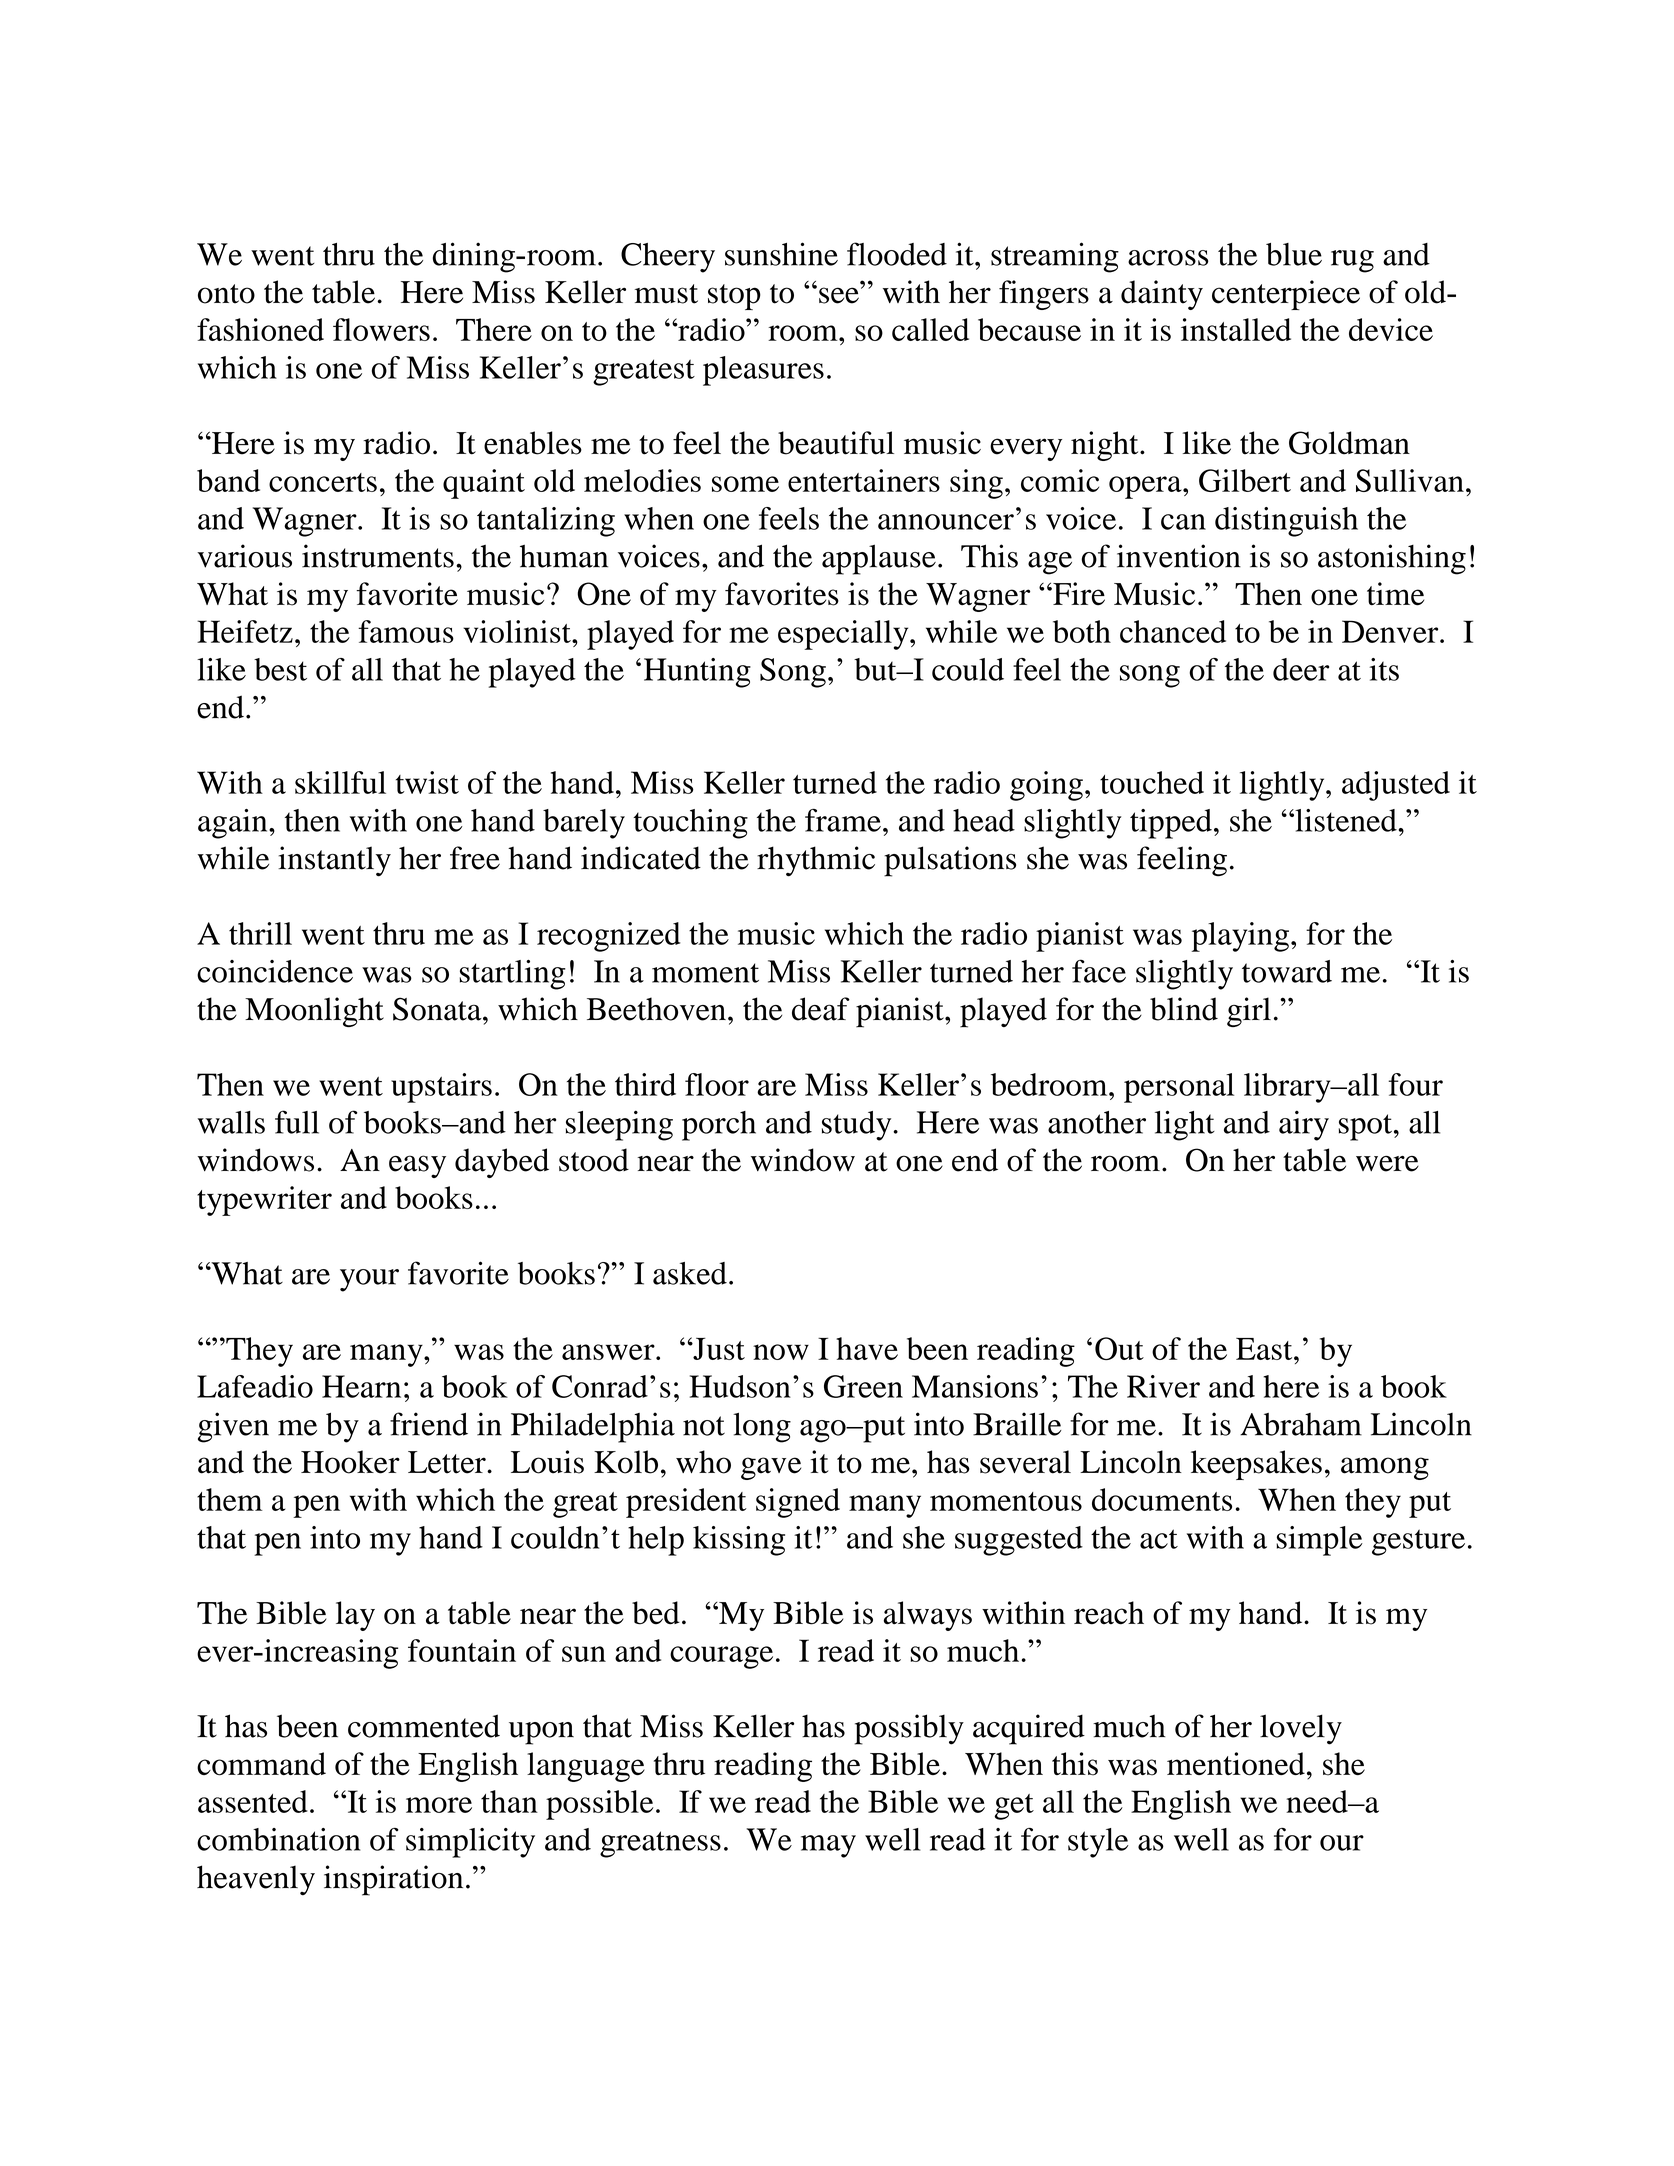 This document has width=1674, height=2166. What do you see at coordinates (1236, 1764) in the document?
I see `mentioned` at bounding box center [1236, 1764].
